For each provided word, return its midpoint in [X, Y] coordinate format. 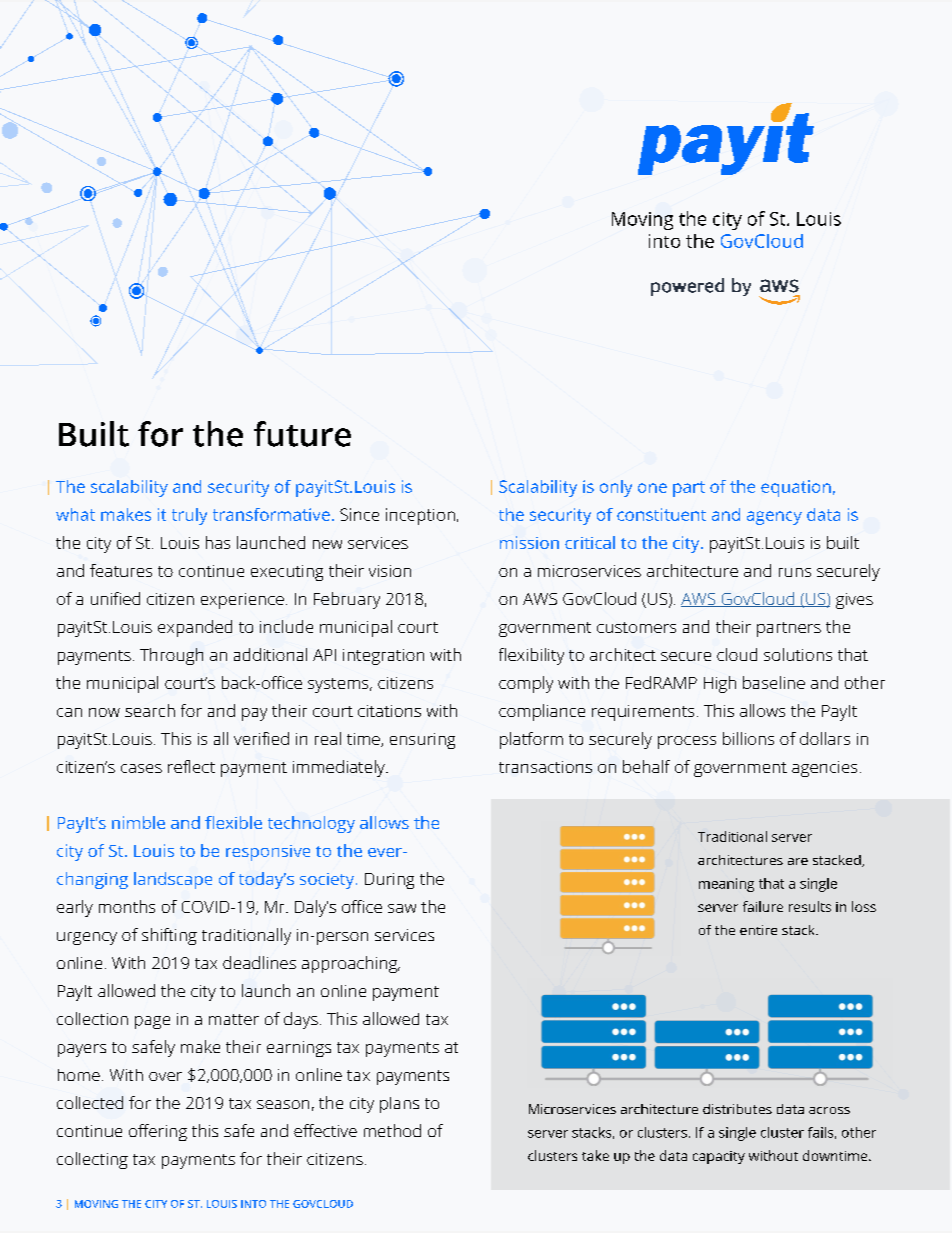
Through [171, 656]
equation [796, 488]
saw [402, 908]
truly [189, 516]
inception [420, 516]
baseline [774, 682]
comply [526, 684]
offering [158, 1132]
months [127, 906]
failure [763, 906]
